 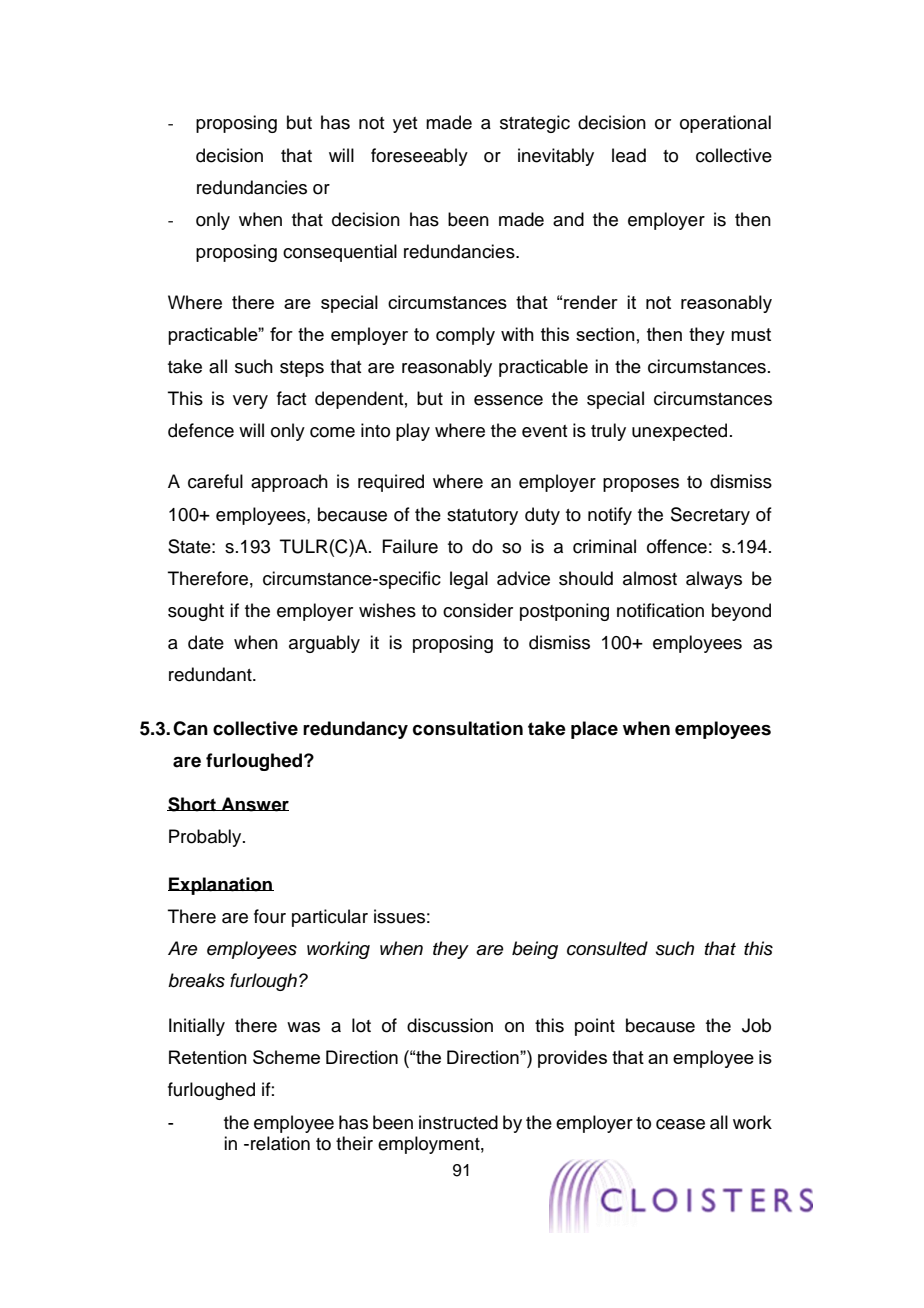 I want to click on strategic, so click(x=535, y=124).
